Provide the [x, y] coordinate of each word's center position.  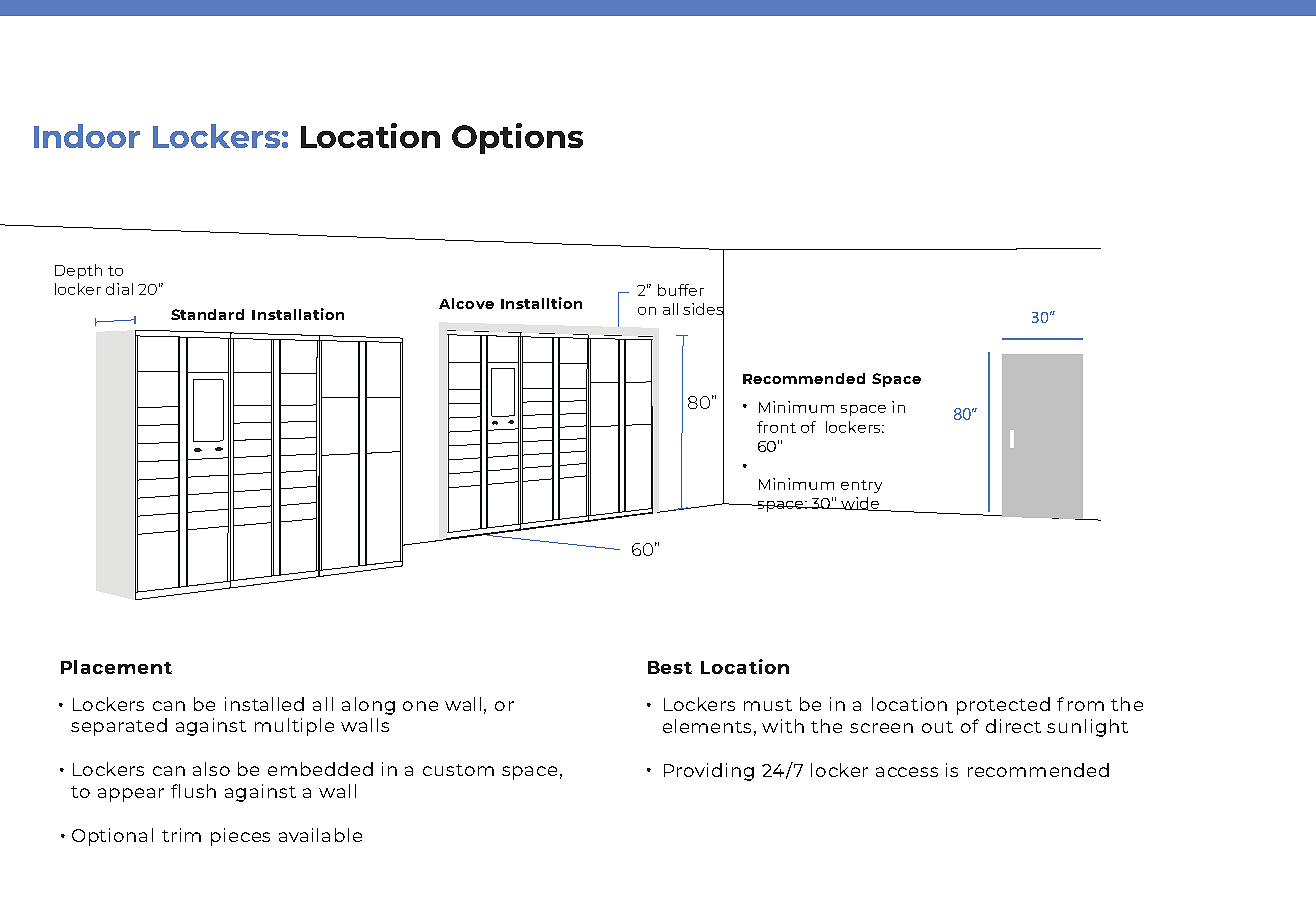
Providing [709, 772]
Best [670, 667]
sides [703, 309]
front [776, 427]
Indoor [87, 136]
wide [860, 504]
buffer [681, 290]
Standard [207, 314]
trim [181, 835]
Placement [116, 667]
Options [517, 138]
